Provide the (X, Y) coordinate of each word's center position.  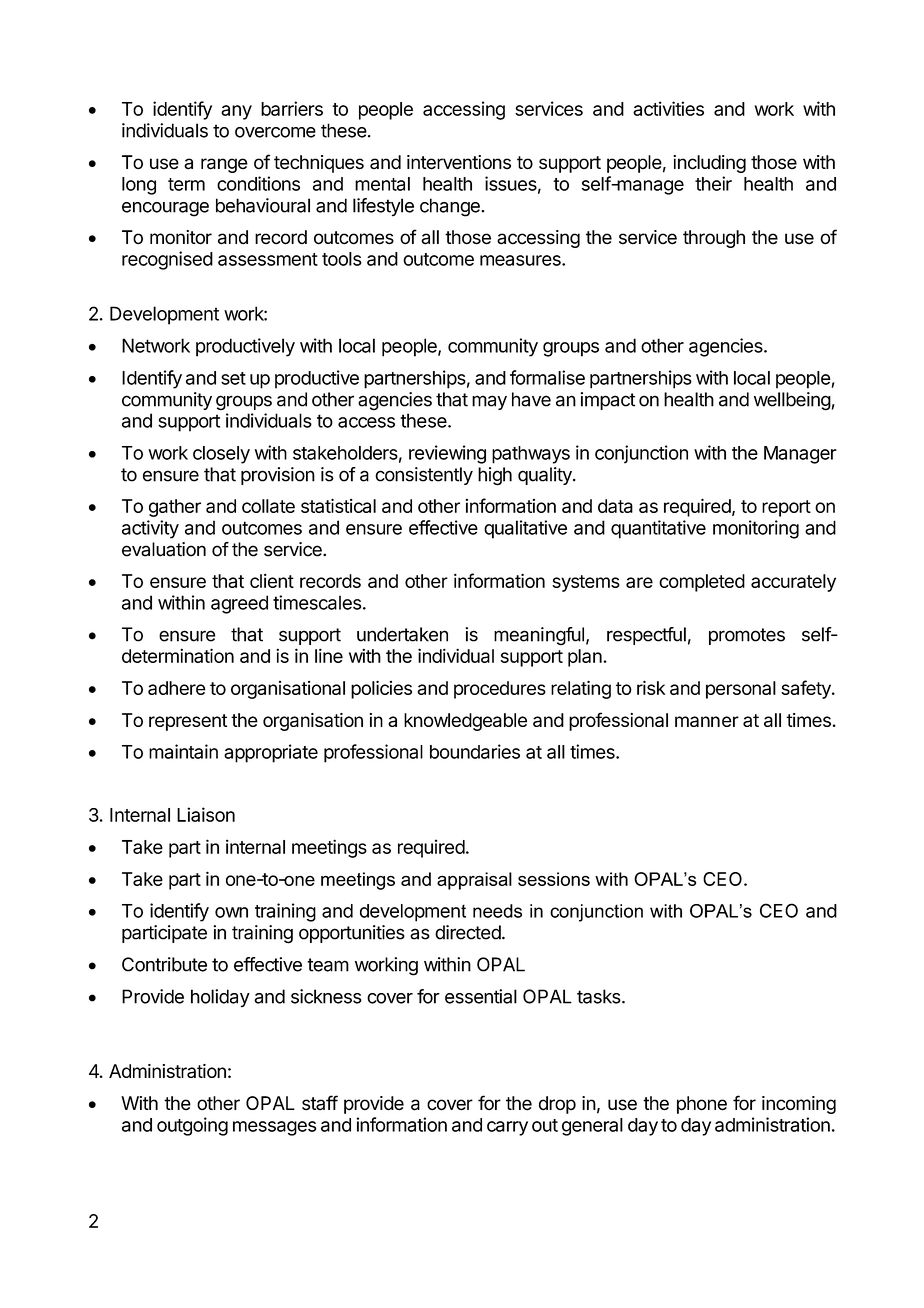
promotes (747, 636)
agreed (239, 604)
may (489, 402)
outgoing (192, 1126)
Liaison (206, 814)
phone (702, 1105)
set (233, 378)
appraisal (474, 881)
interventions (459, 162)
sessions (554, 879)
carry (507, 1128)
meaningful (539, 636)
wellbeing (792, 401)
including (709, 164)
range (224, 165)
